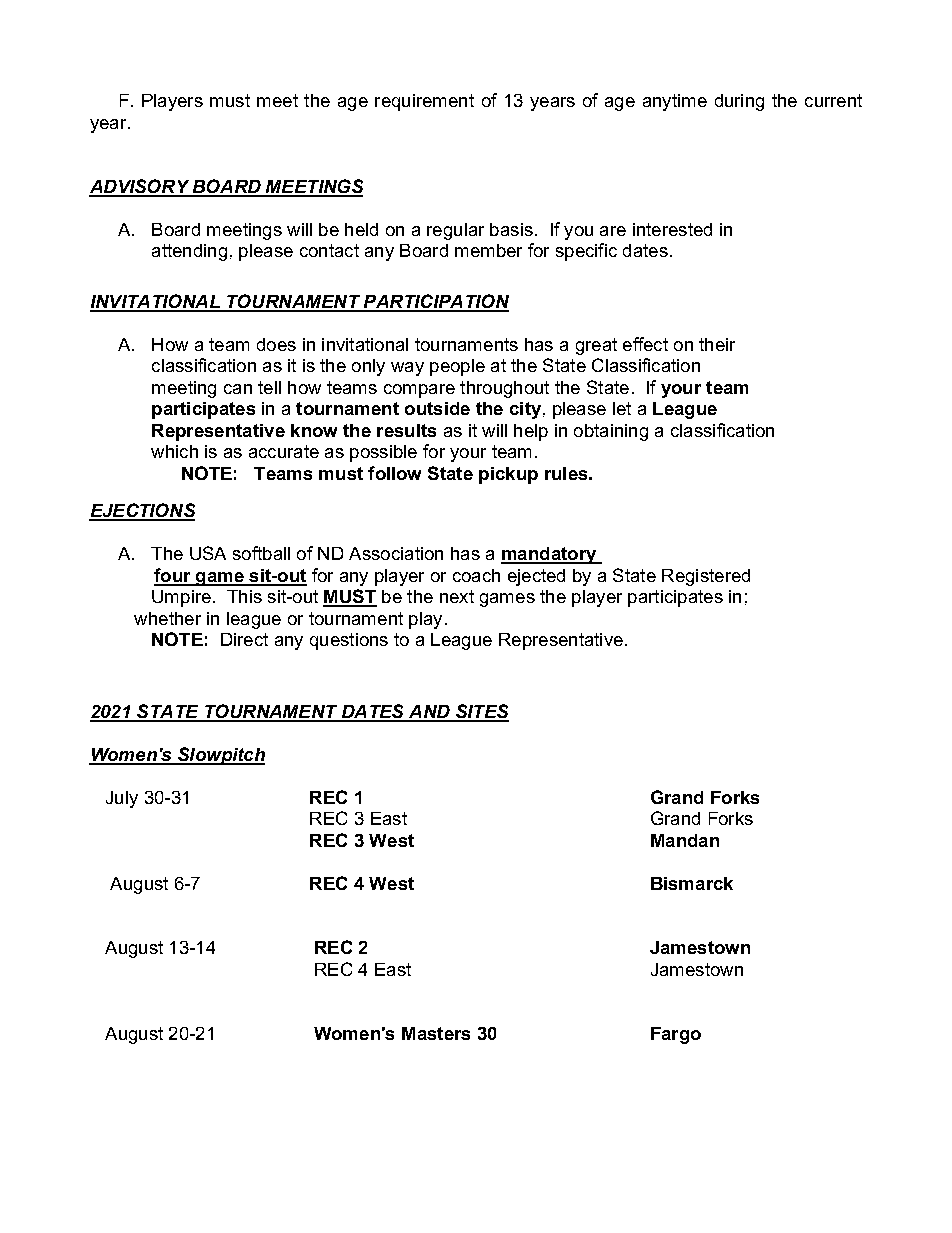 The height and width of the document is (1233, 952). Describe the element at coordinates (424, 102) in the document. I see `requirement` at that location.
